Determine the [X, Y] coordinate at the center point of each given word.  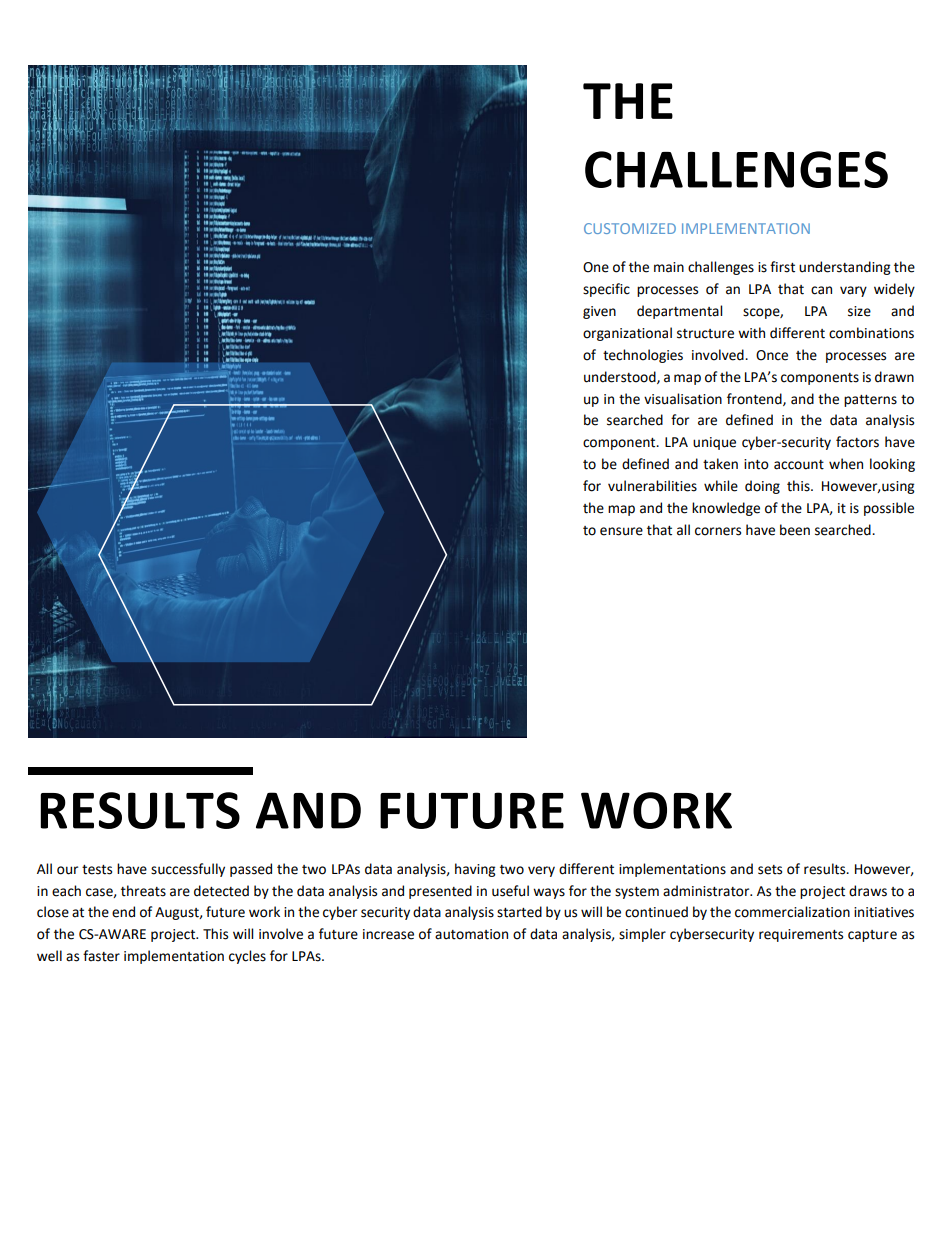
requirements [801, 935]
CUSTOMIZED [630, 228]
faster [101, 956]
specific [606, 290]
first [782, 267]
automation [471, 934]
